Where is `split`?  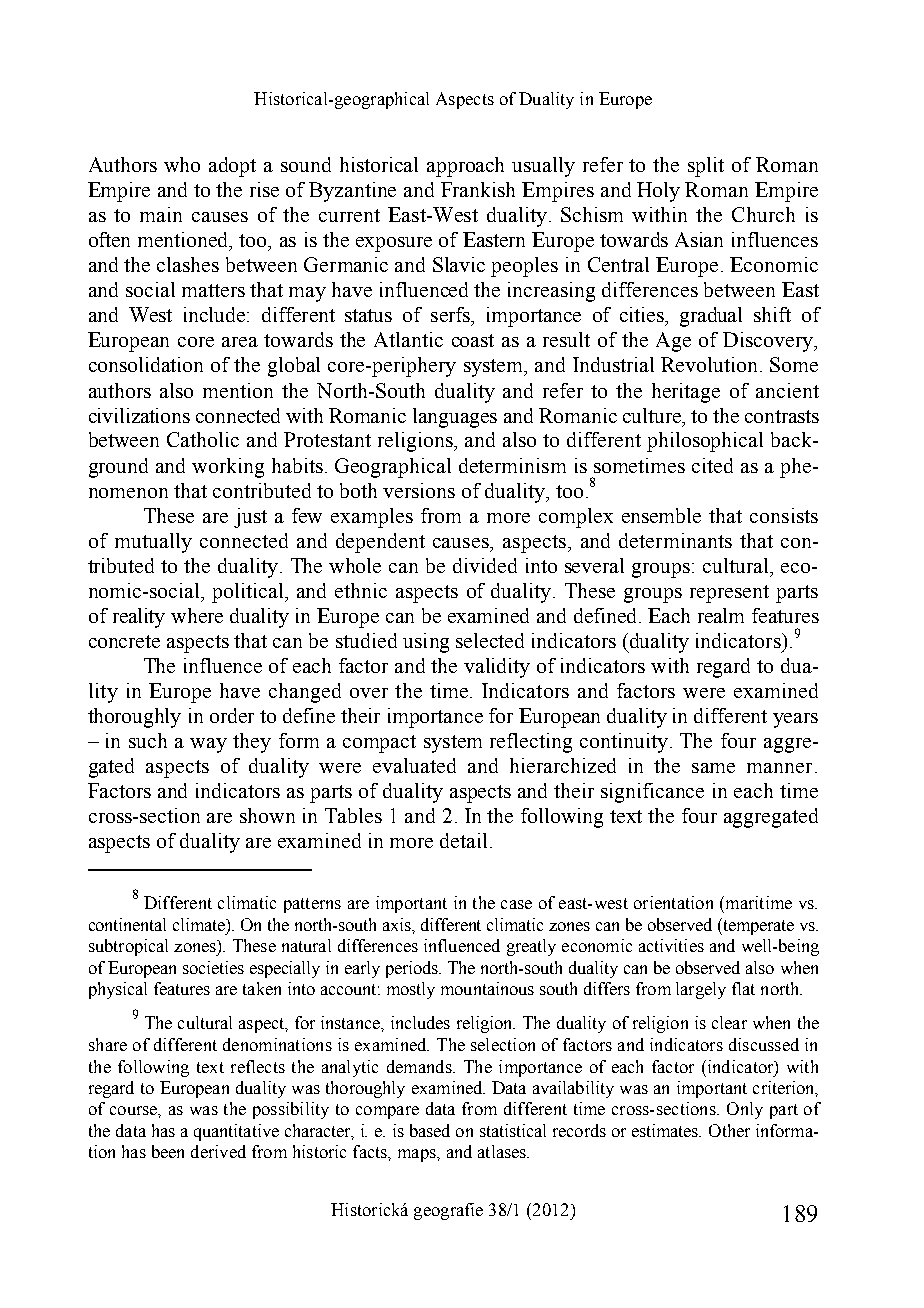 split is located at coordinates (706, 167).
